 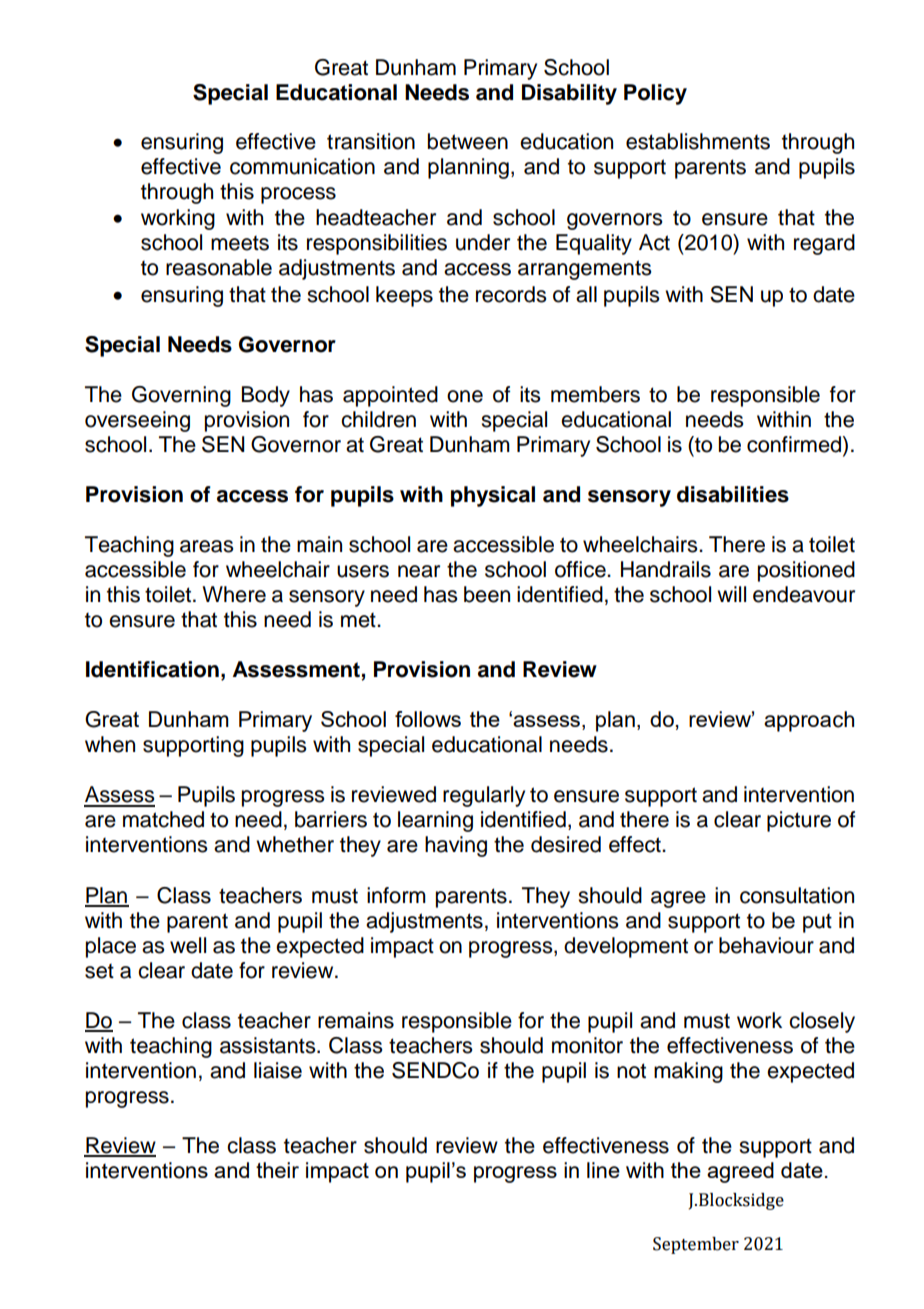 I want to click on line, so click(x=603, y=1170).
